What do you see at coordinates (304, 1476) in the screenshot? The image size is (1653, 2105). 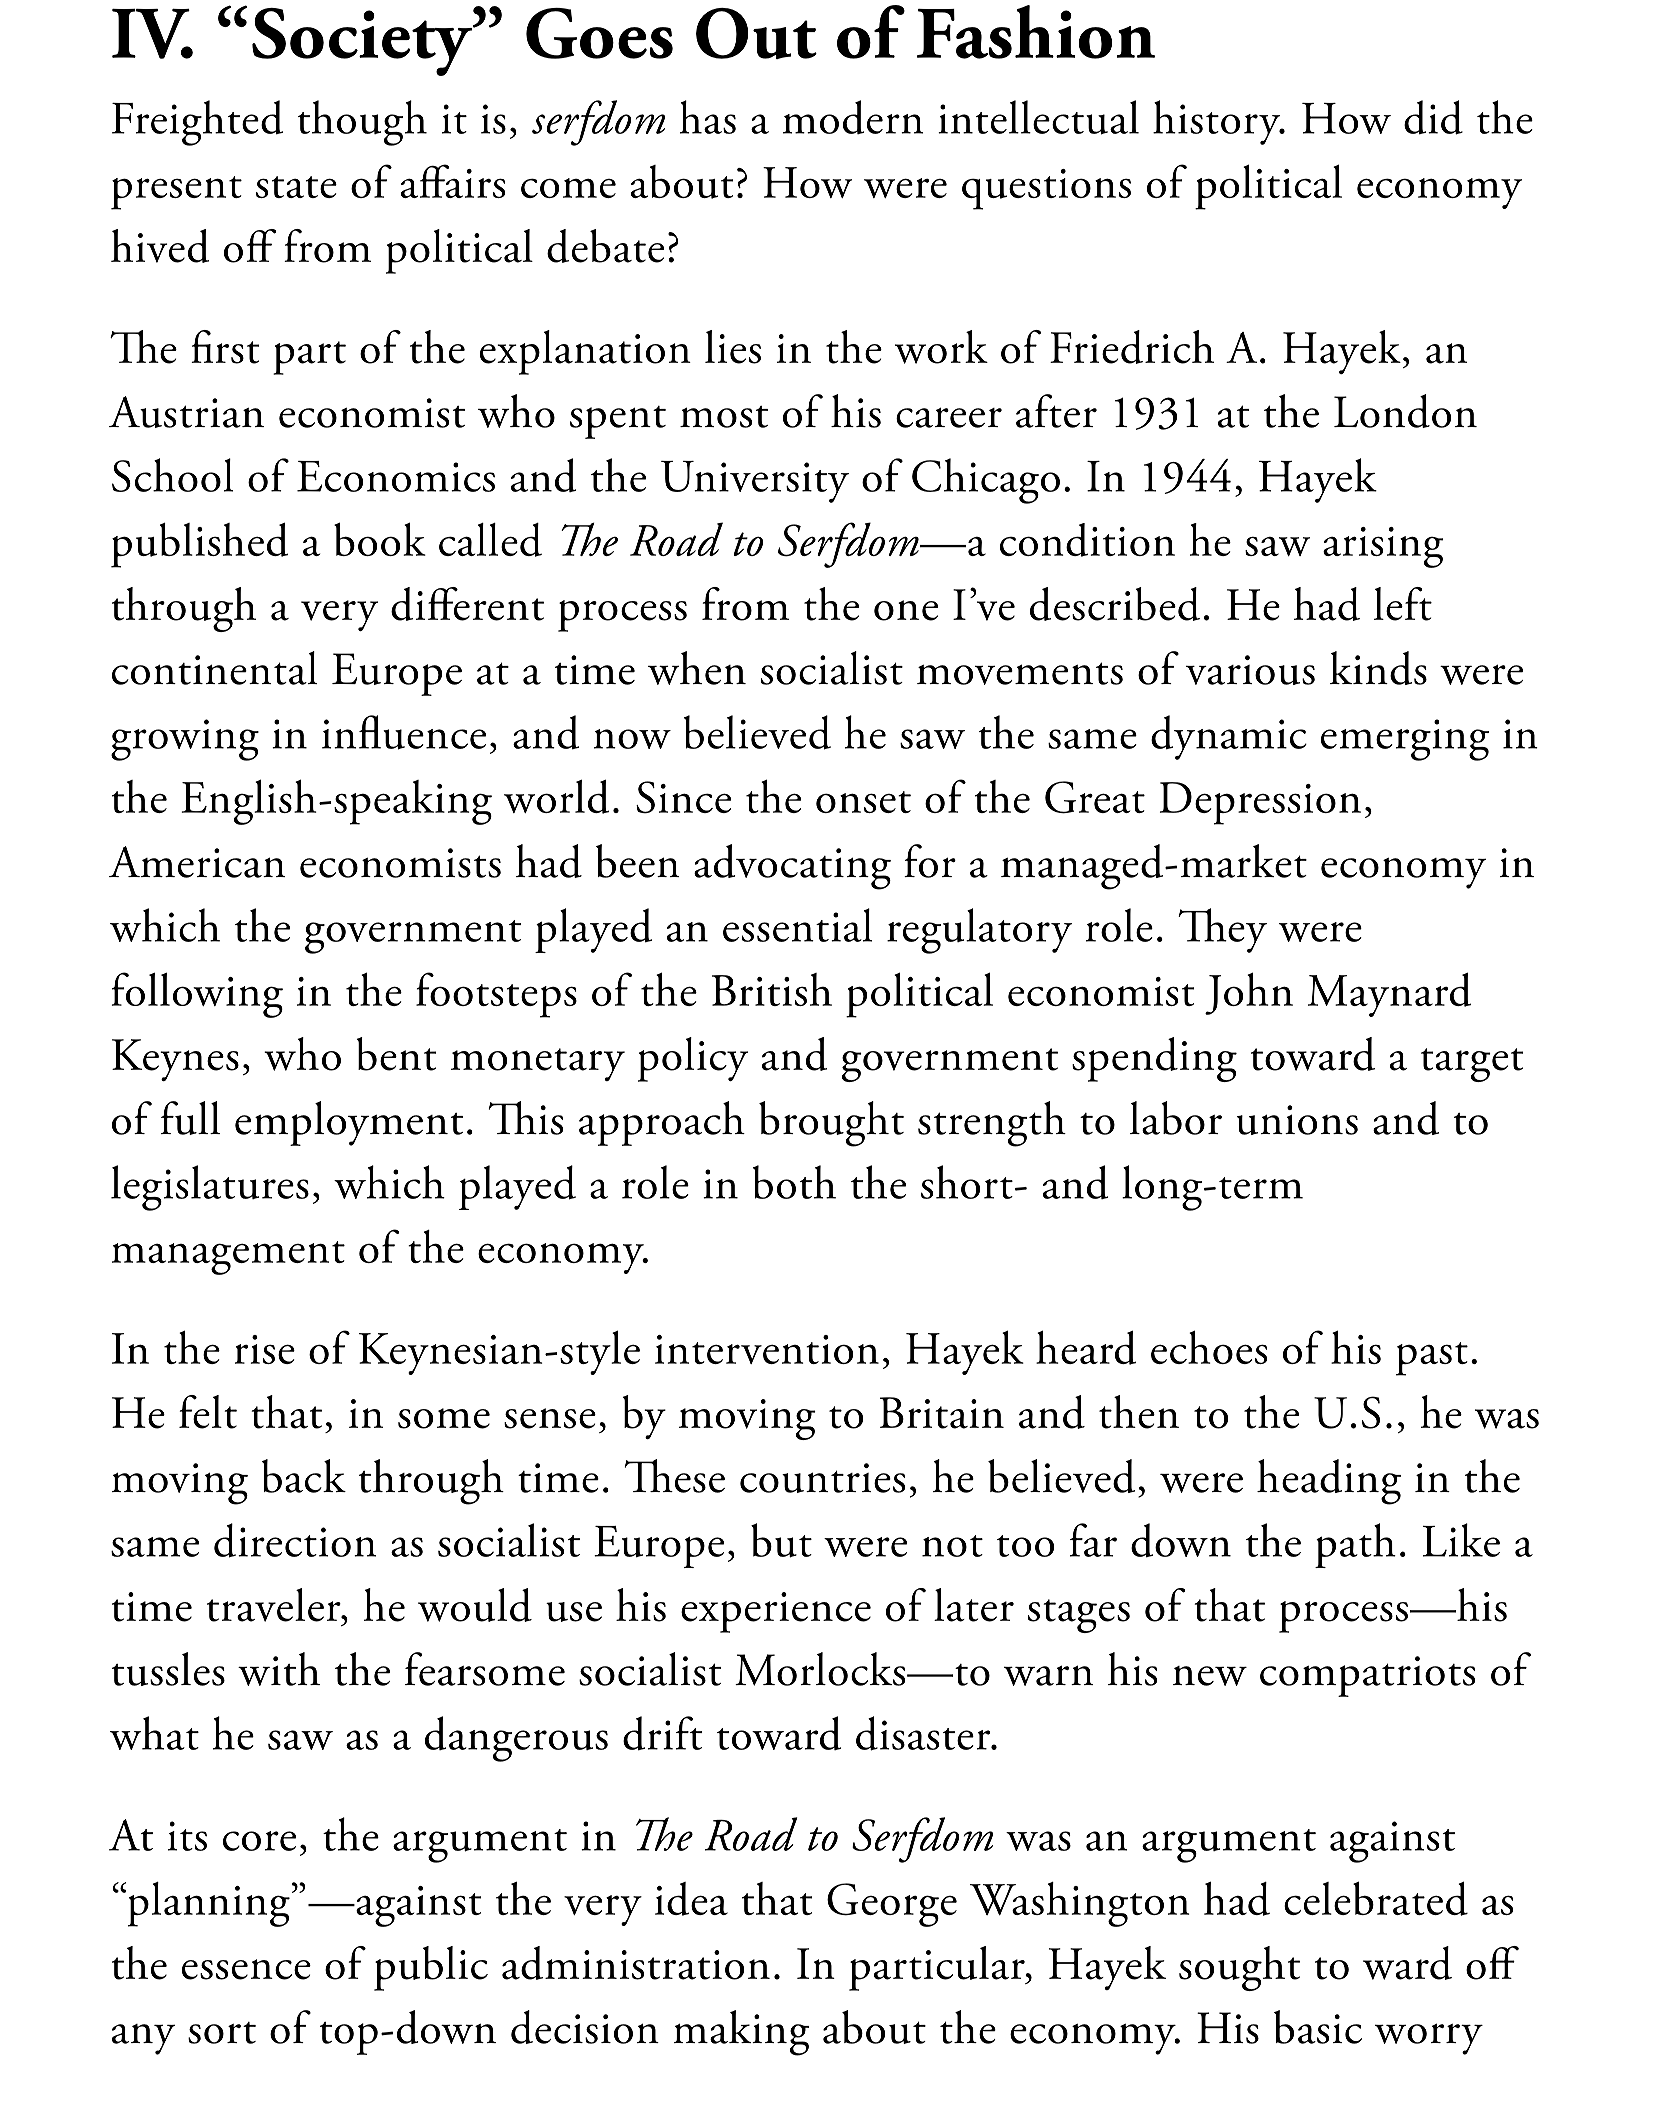 I see `back` at bounding box center [304, 1476].
